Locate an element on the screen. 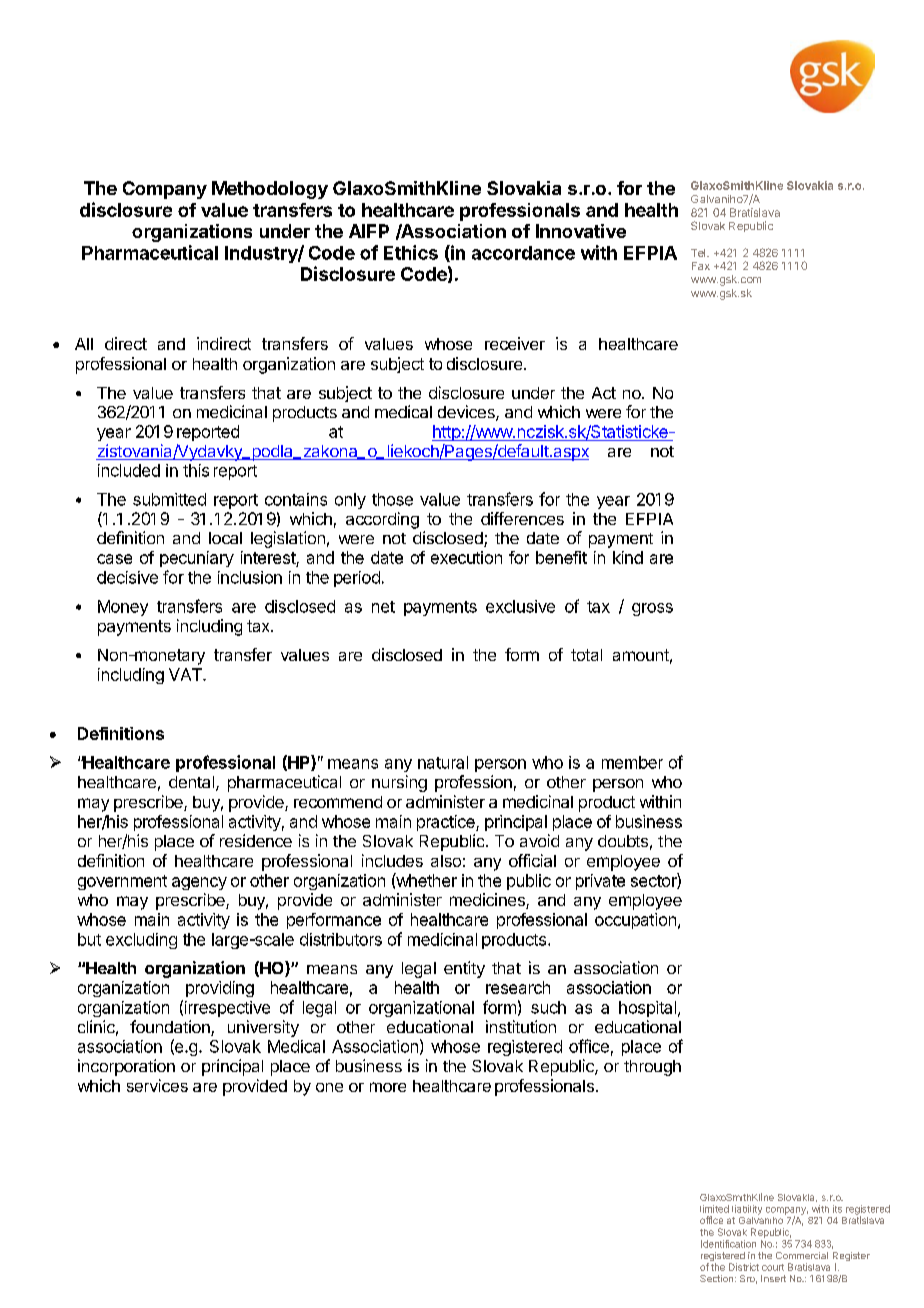 The image size is (924, 1308). this is located at coordinates (196, 470).
